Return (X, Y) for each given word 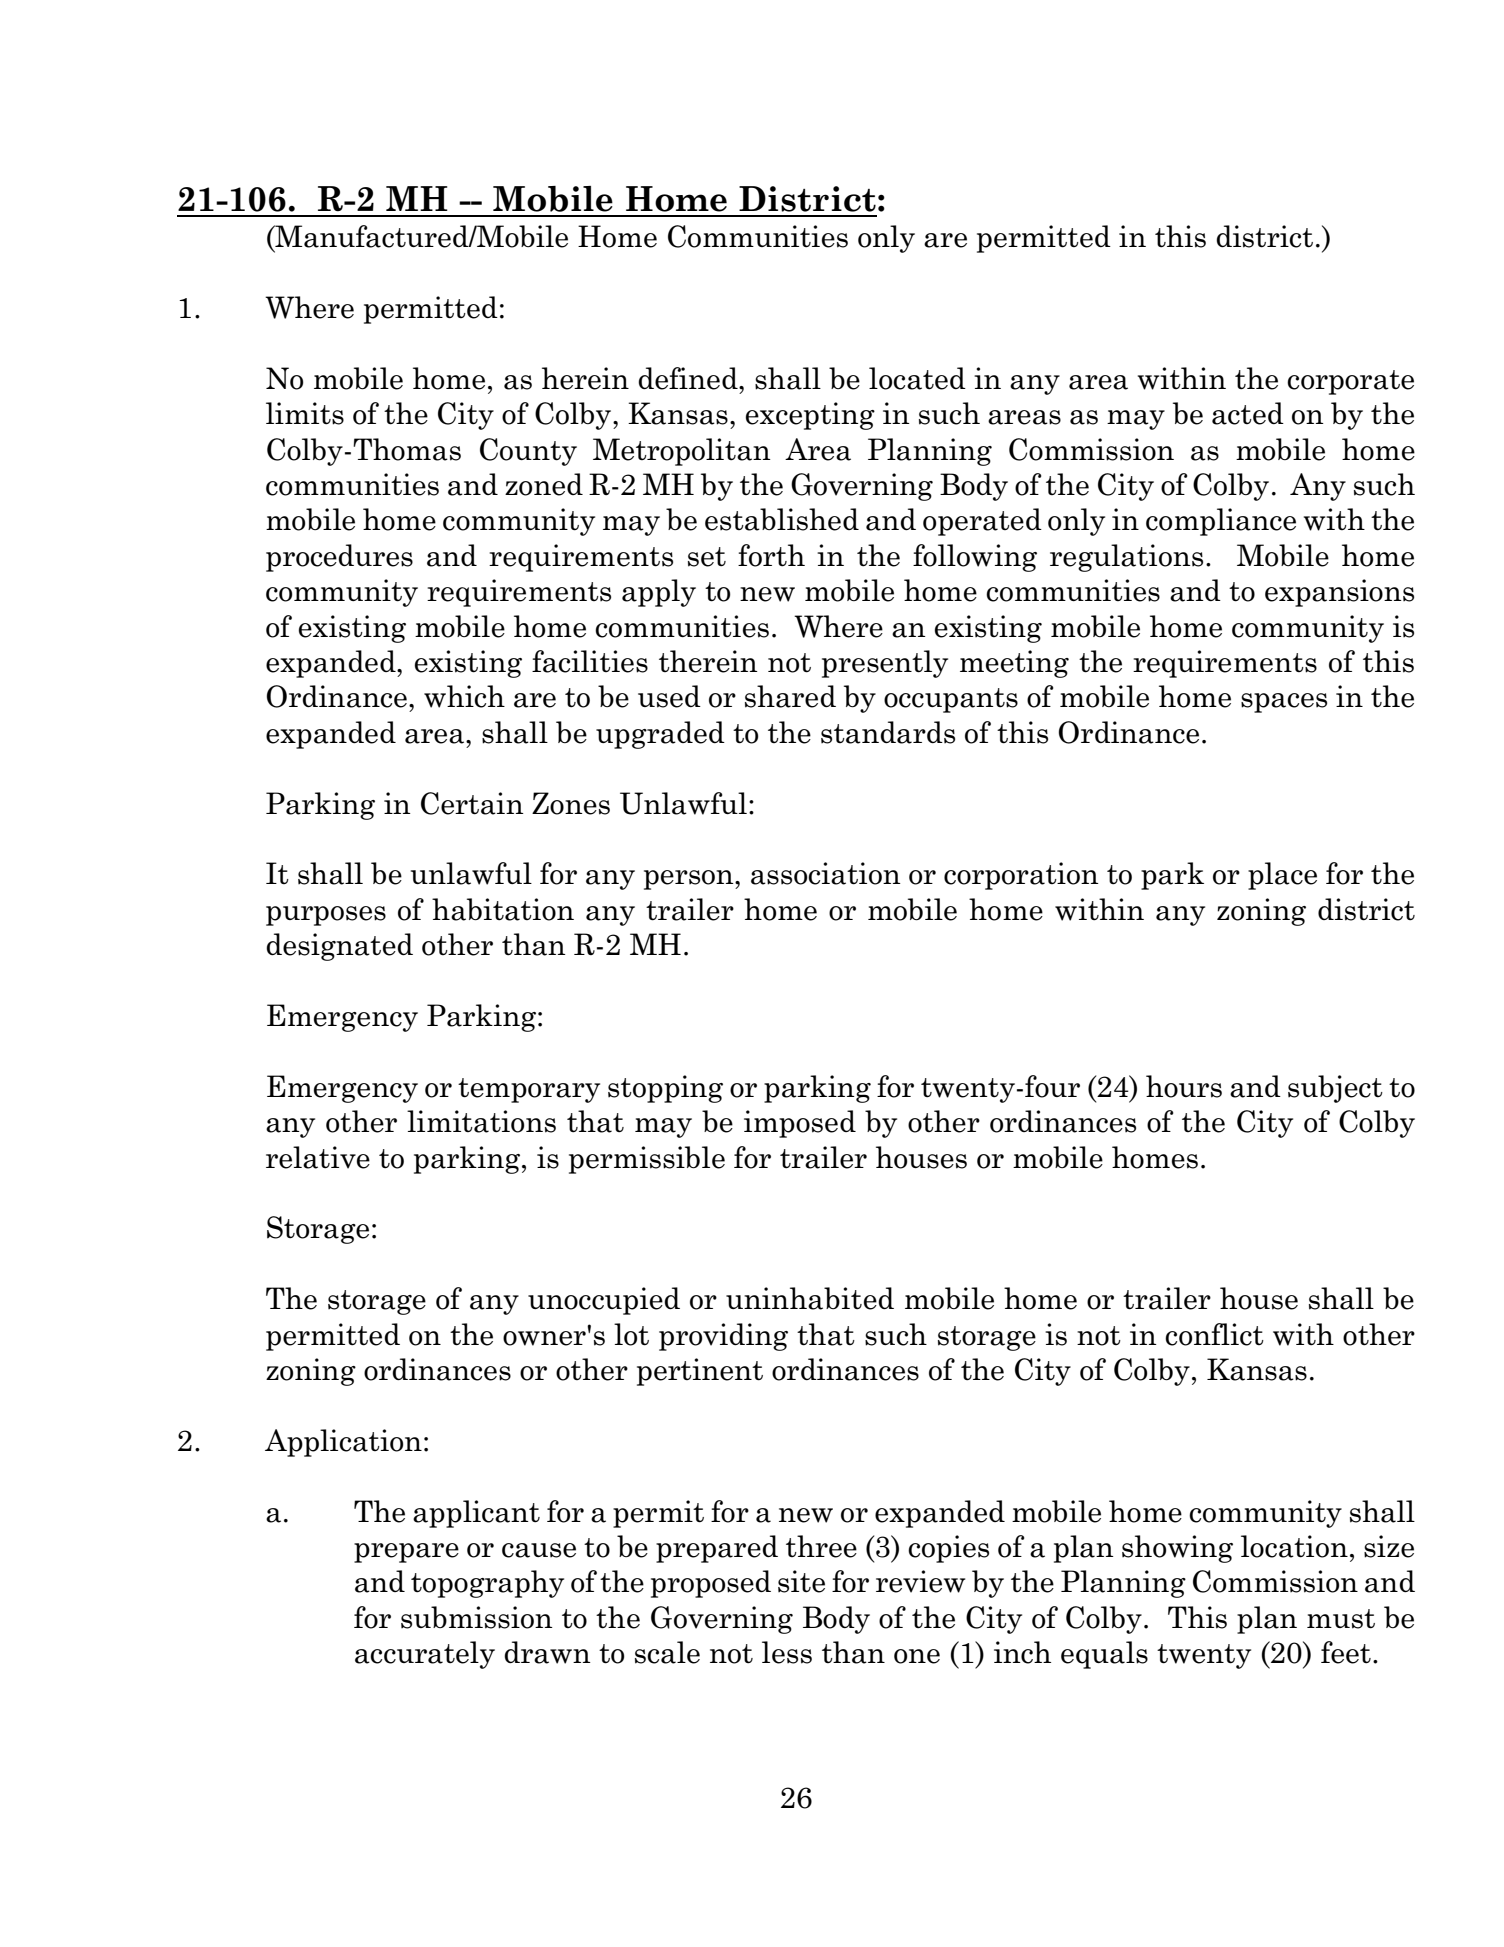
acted (1248, 413)
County (528, 452)
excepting (810, 416)
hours (1184, 1086)
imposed (800, 1124)
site (801, 1581)
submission (477, 1617)
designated (339, 947)
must (1341, 1619)
